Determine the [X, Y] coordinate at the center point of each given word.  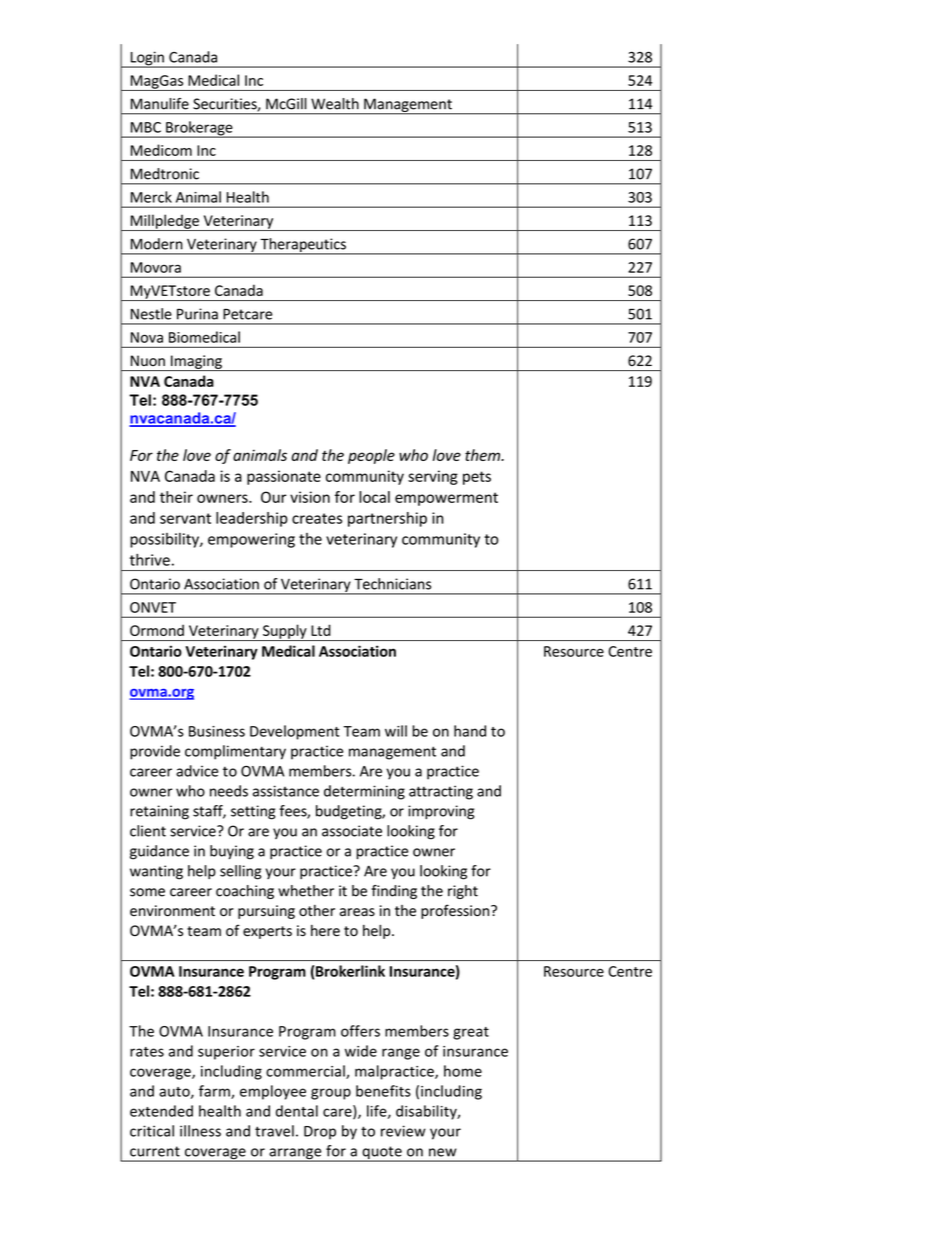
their [176, 497]
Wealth [335, 104]
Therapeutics [303, 246]
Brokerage [199, 129]
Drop [320, 1133]
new [443, 1152]
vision [310, 497]
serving [433, 477]
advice [197, 771]
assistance [286, 791]
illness [200, 1131]
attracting [441, 792]
